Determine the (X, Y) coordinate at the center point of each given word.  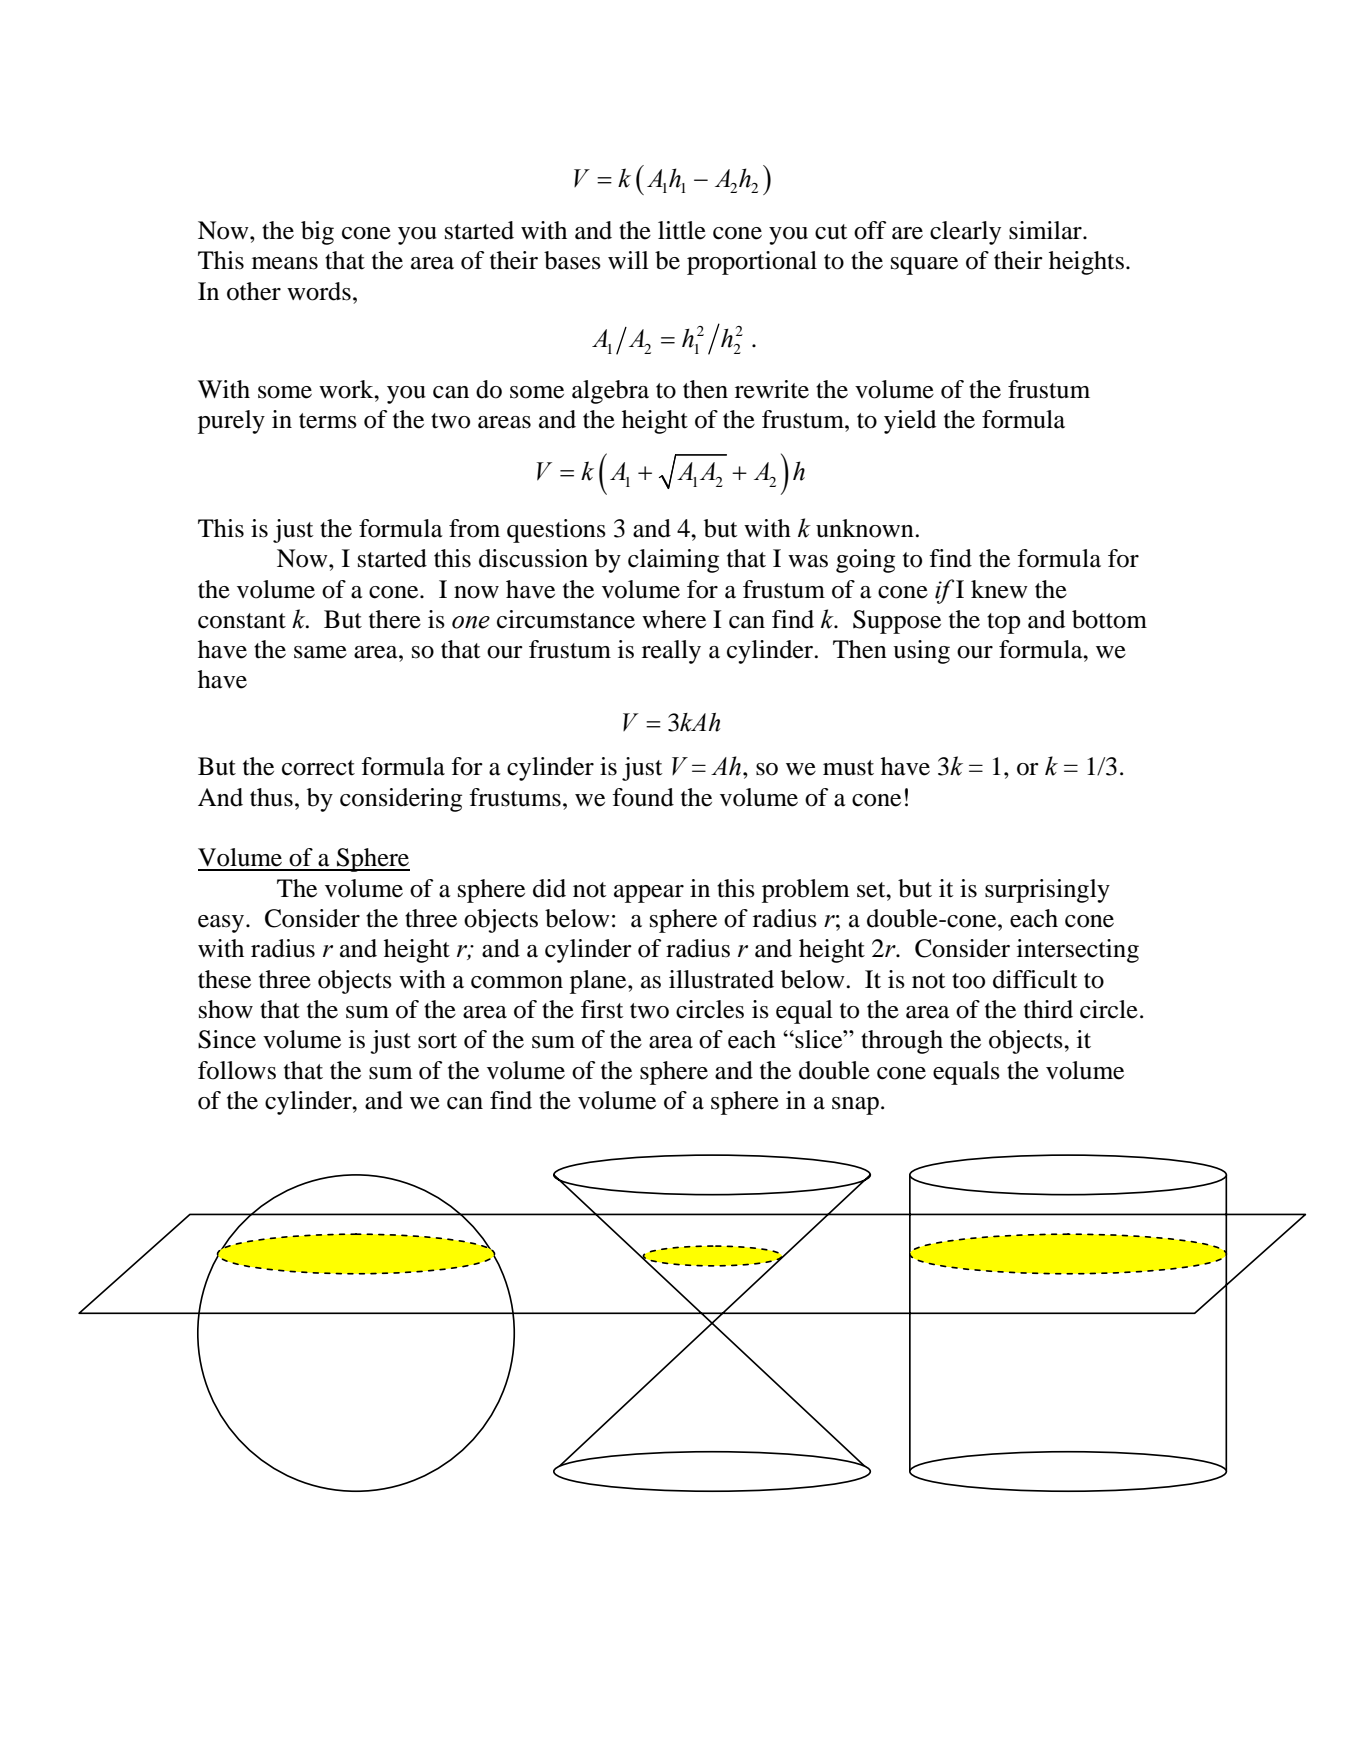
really (671, 652)
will (628, 260)
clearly (965, 233)
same (320, 652)
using (921, 652)
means (285, 263)
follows (237, 1070)
